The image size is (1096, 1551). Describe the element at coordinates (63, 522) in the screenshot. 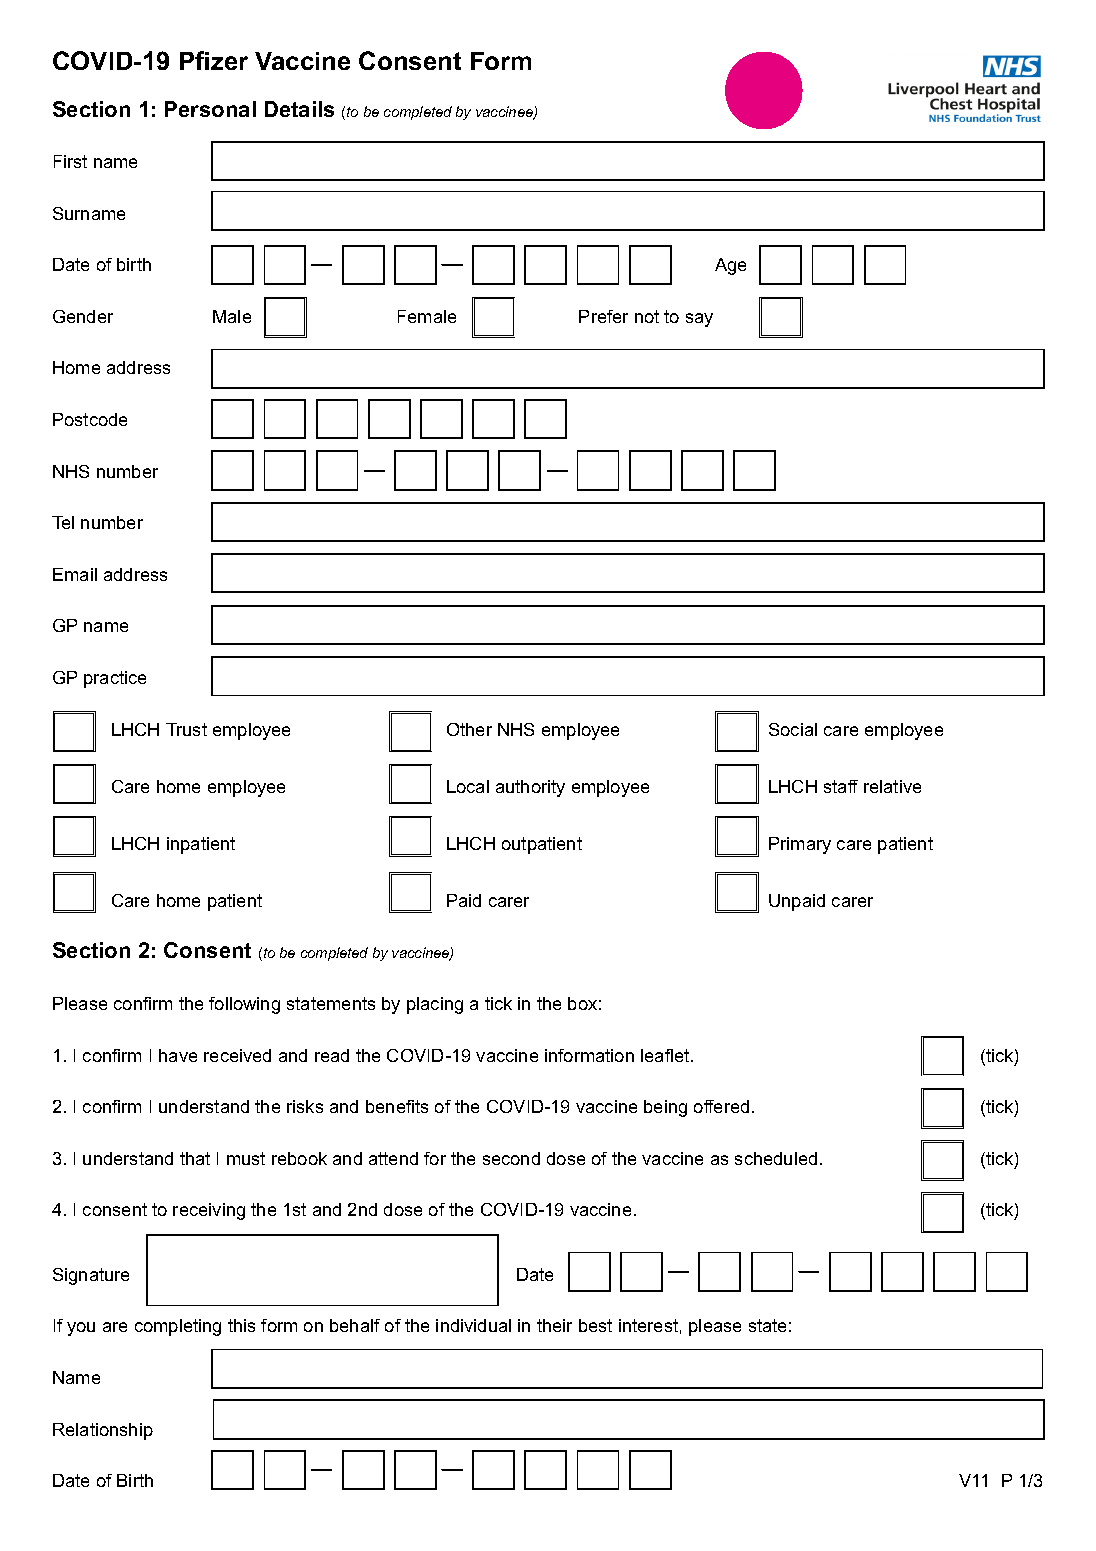

I see `Tel` at that location.
